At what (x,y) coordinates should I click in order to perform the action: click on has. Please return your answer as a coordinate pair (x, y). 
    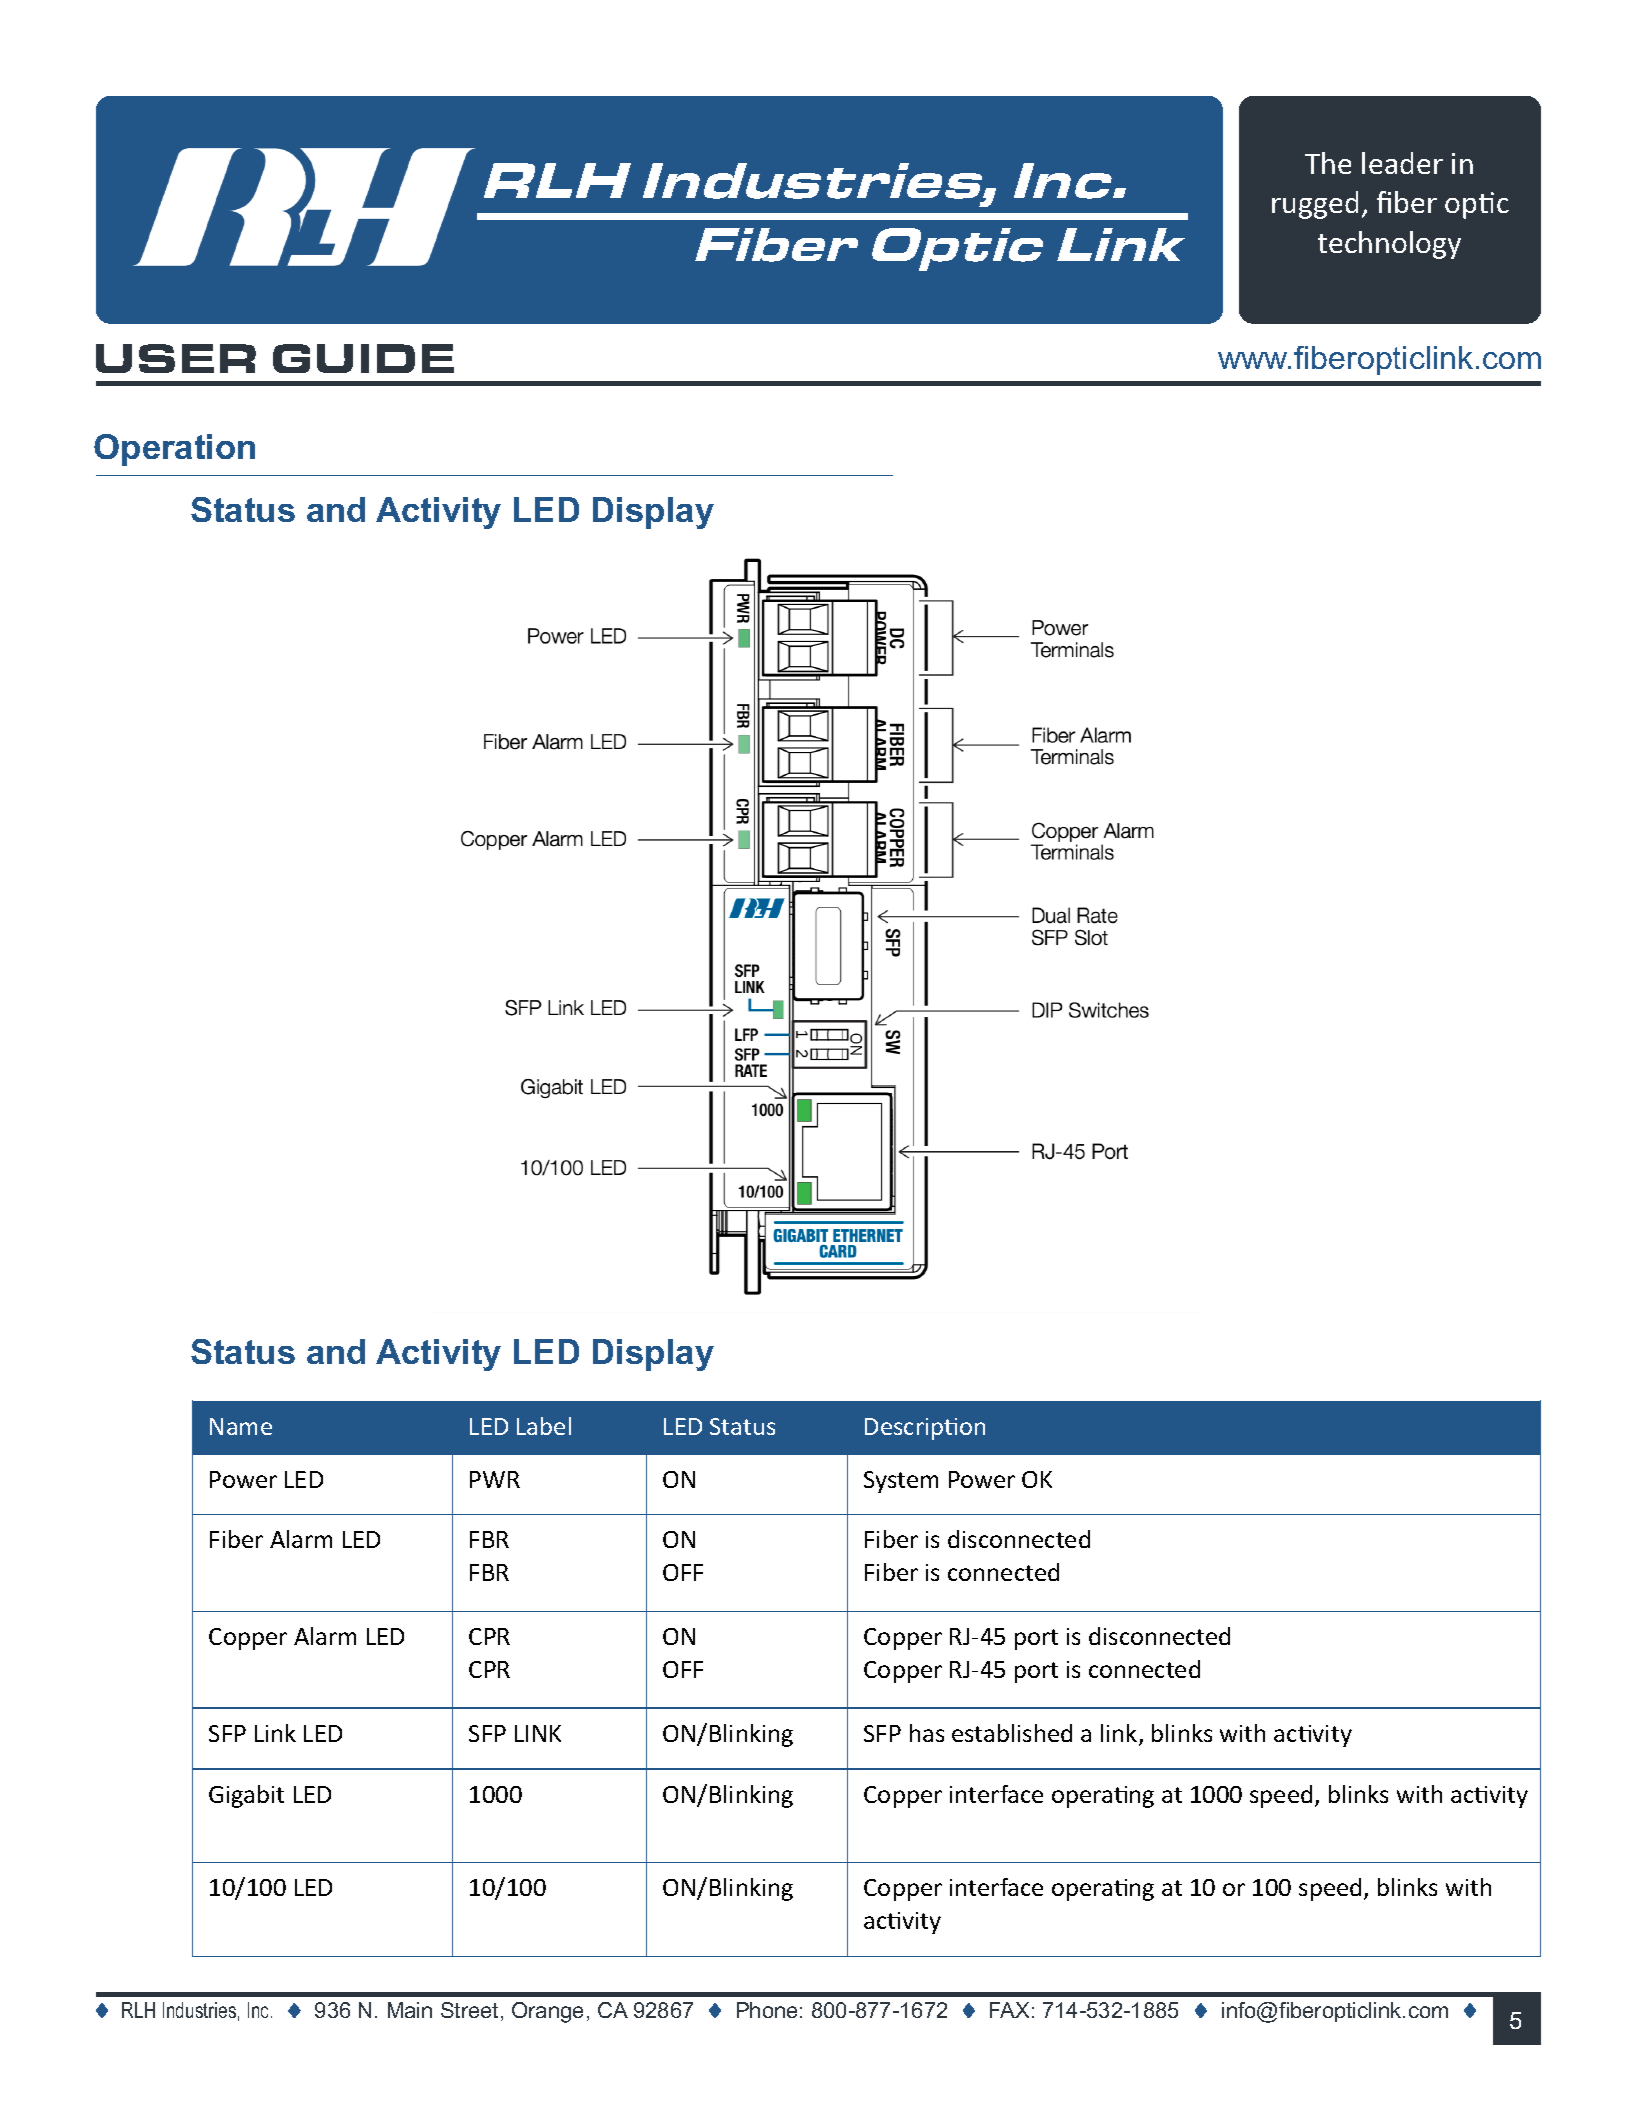
    Looking at the image, I should click on (927, 1733).
